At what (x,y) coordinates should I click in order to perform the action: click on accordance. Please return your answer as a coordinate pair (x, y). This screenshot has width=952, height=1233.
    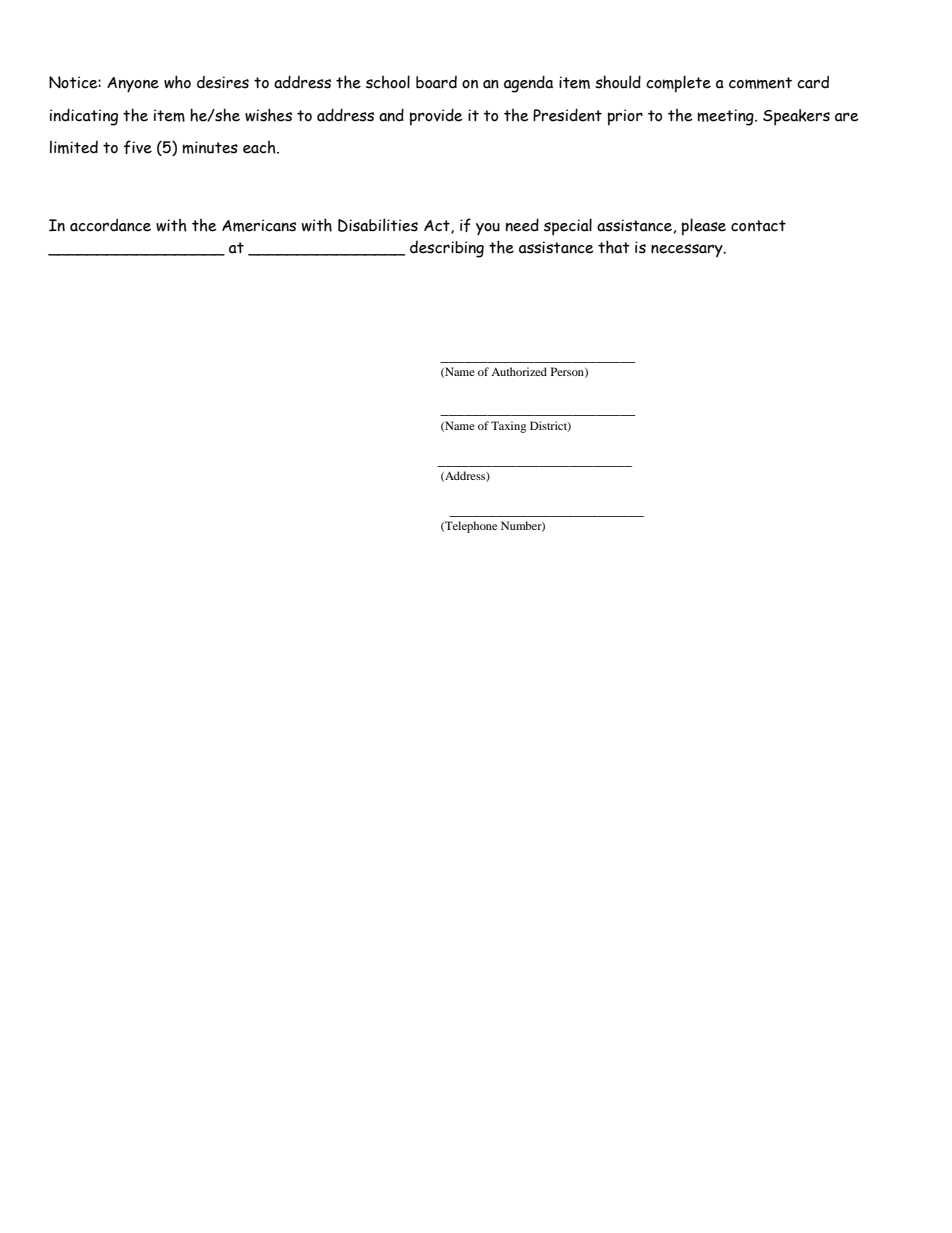
    Looking at the image, I should click on (110, 225).
